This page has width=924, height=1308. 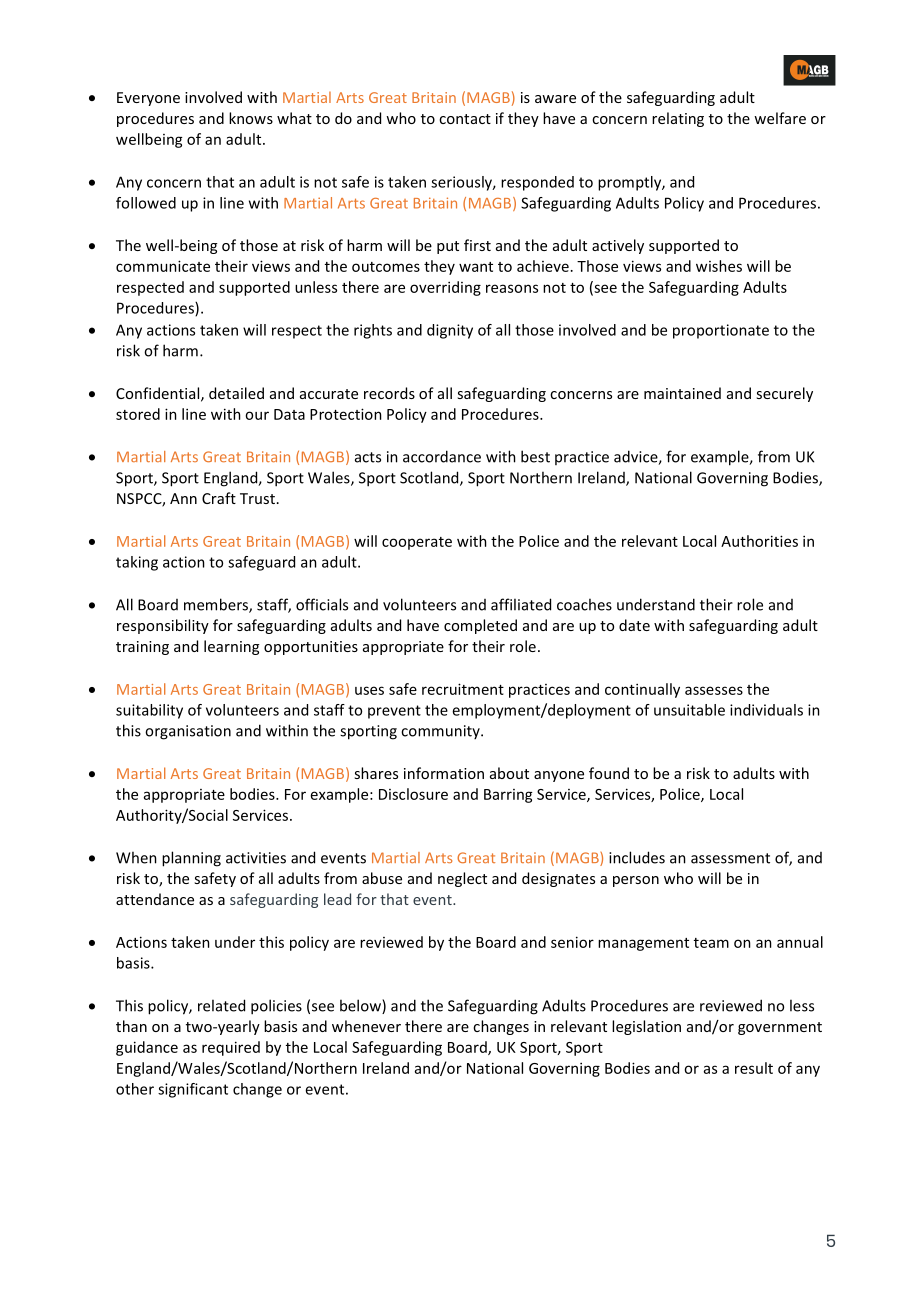 I want to click on below, so click(x=361, y=1006).
